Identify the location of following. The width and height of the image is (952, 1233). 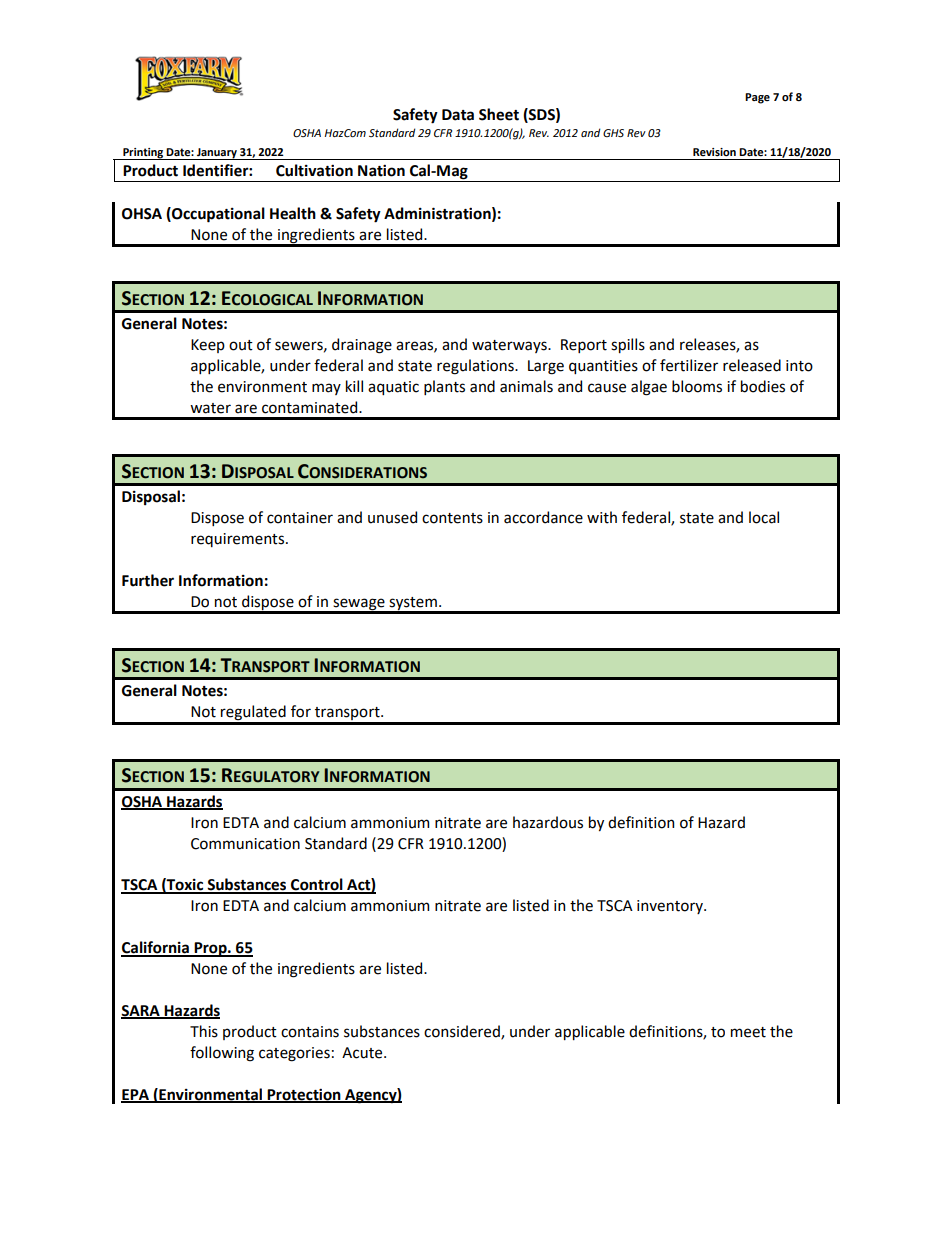
(222, 1054).
